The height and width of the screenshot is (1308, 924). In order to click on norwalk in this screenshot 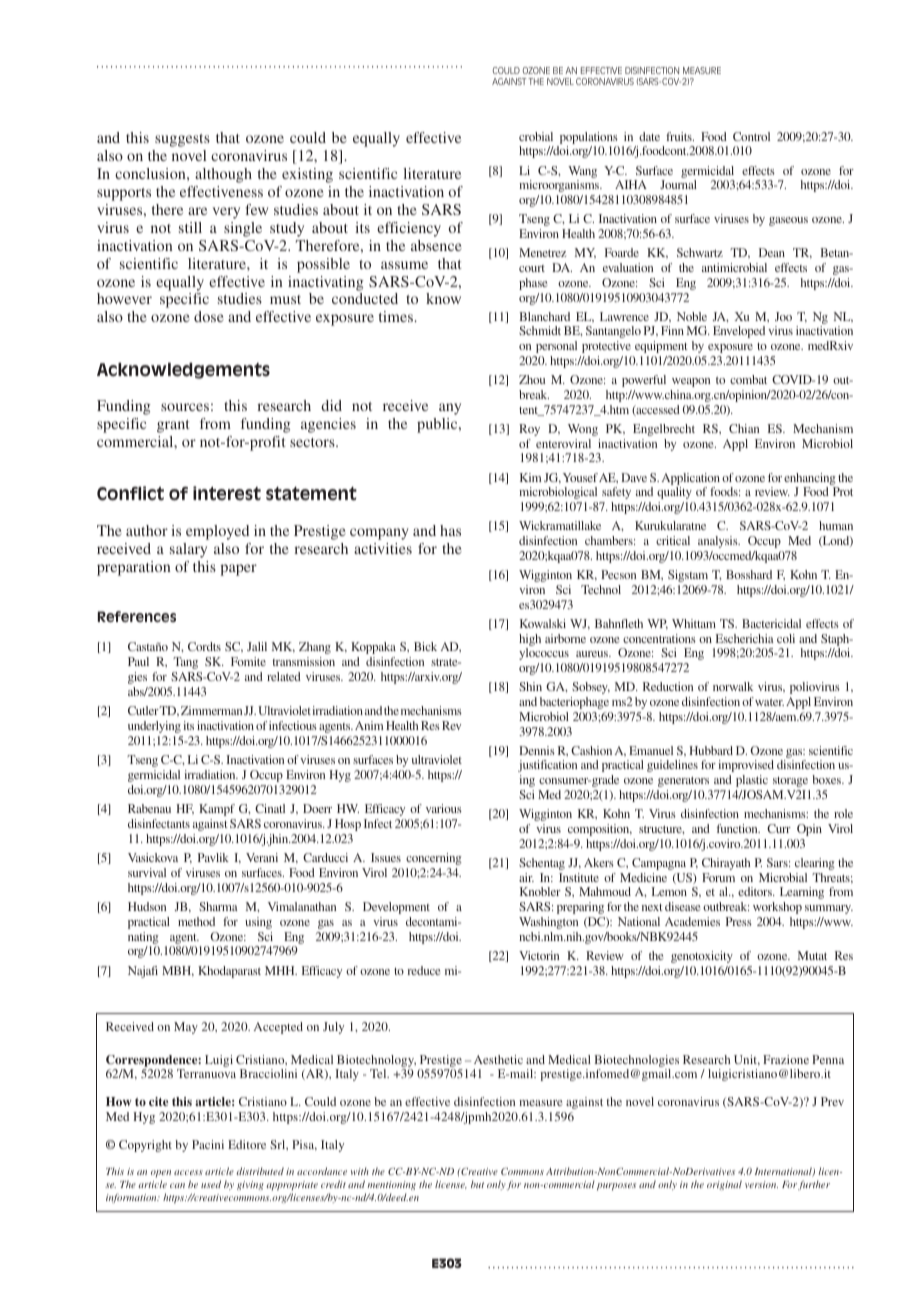, I will do `click(733, 686)`.
